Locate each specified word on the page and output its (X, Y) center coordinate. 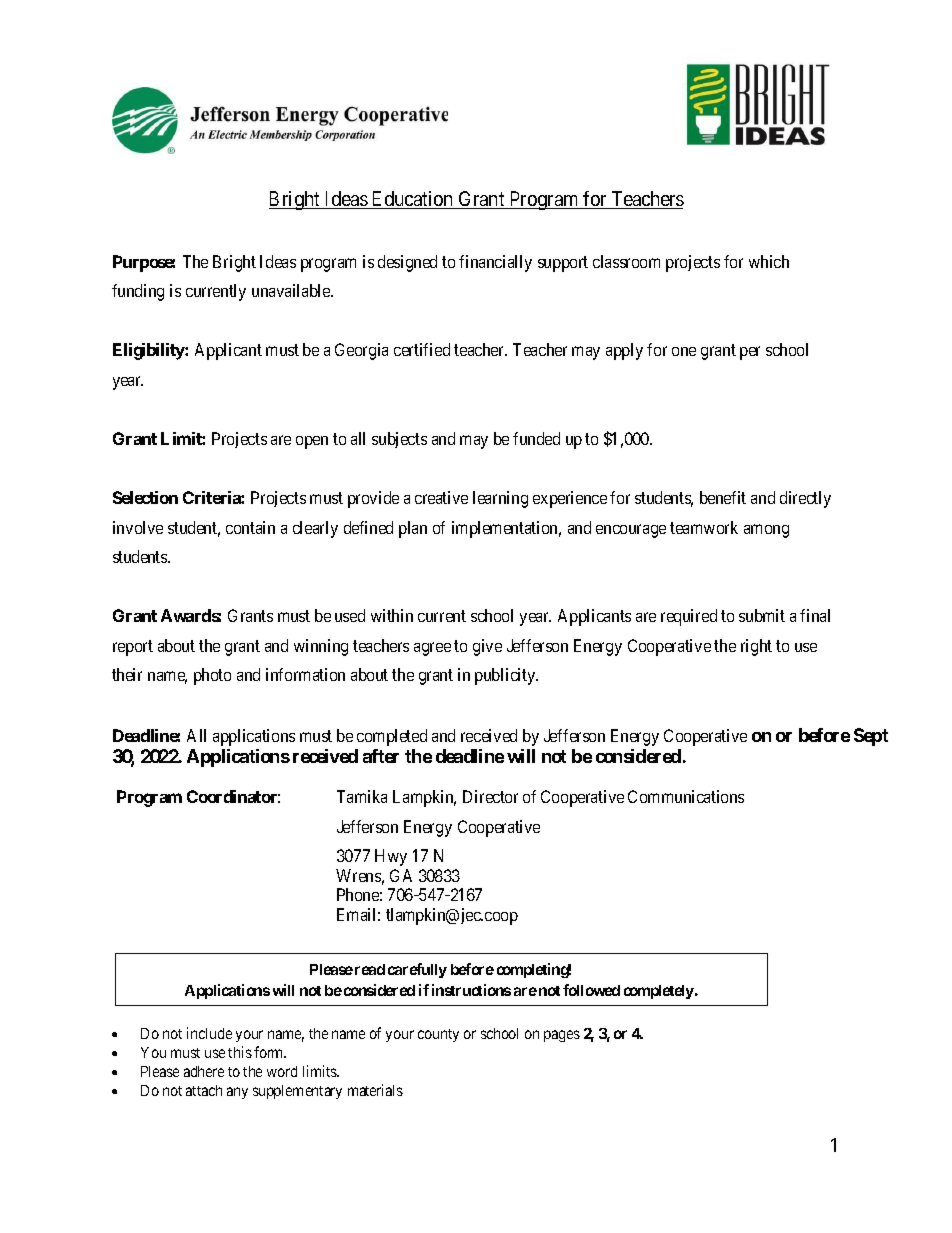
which (769, 261)
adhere (204, 1071)
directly (805, 499)
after (381, 756)
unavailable (292, 290)
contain (250, 527)
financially (495, 263)
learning (500, 499)
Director (490, 796)
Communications (686, 796)
